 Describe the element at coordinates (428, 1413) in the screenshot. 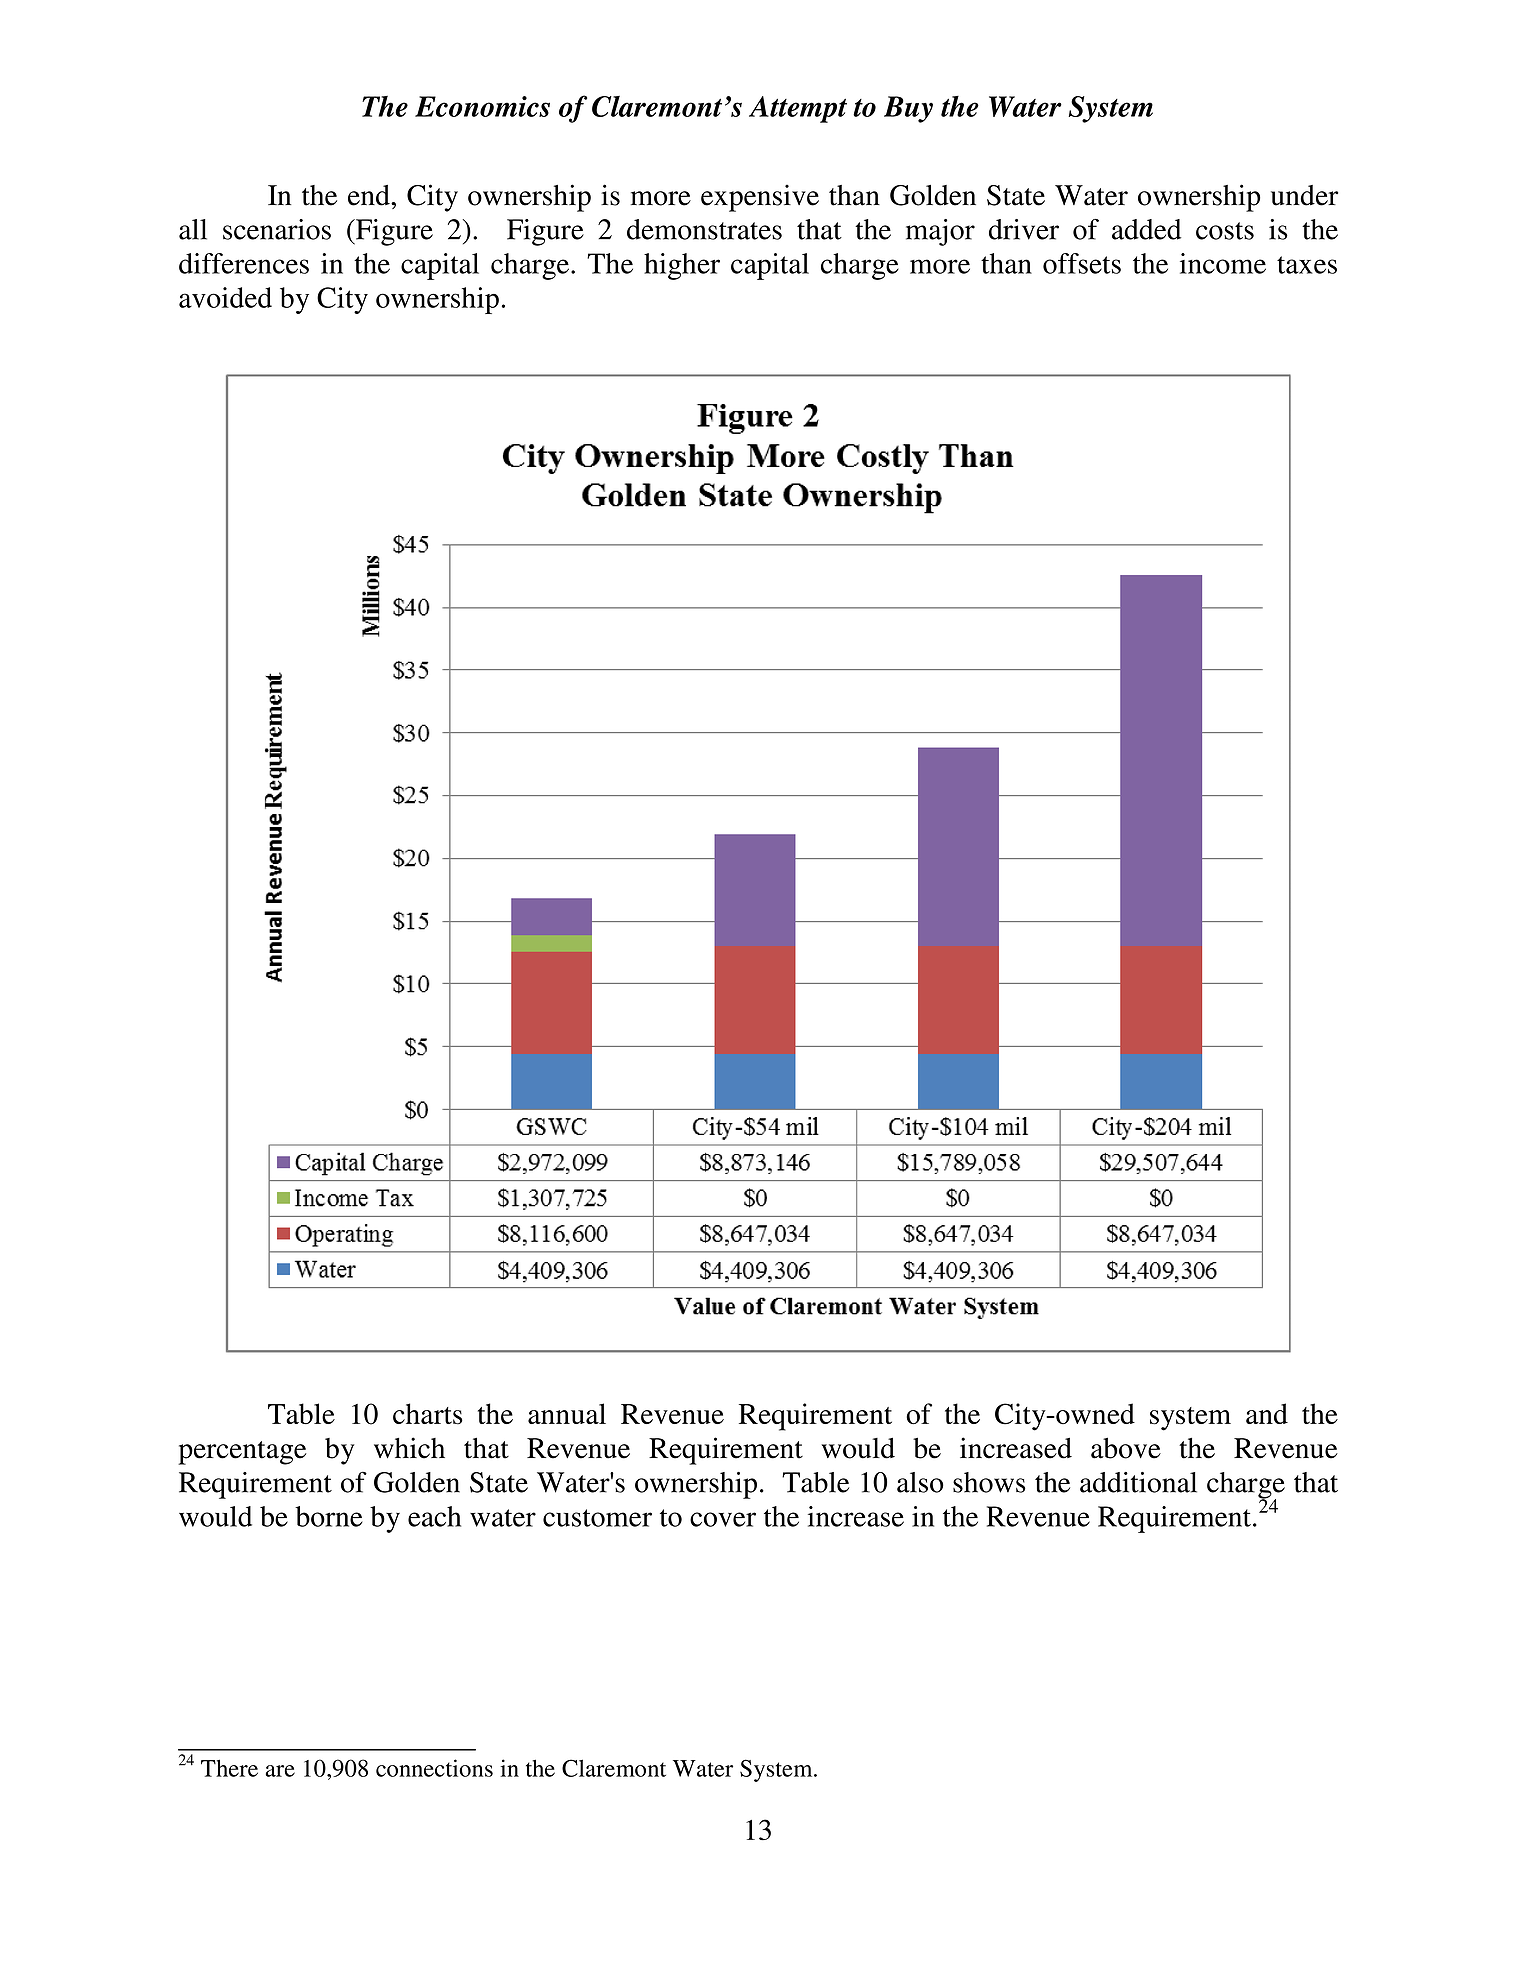

I see `charts` at that location.
